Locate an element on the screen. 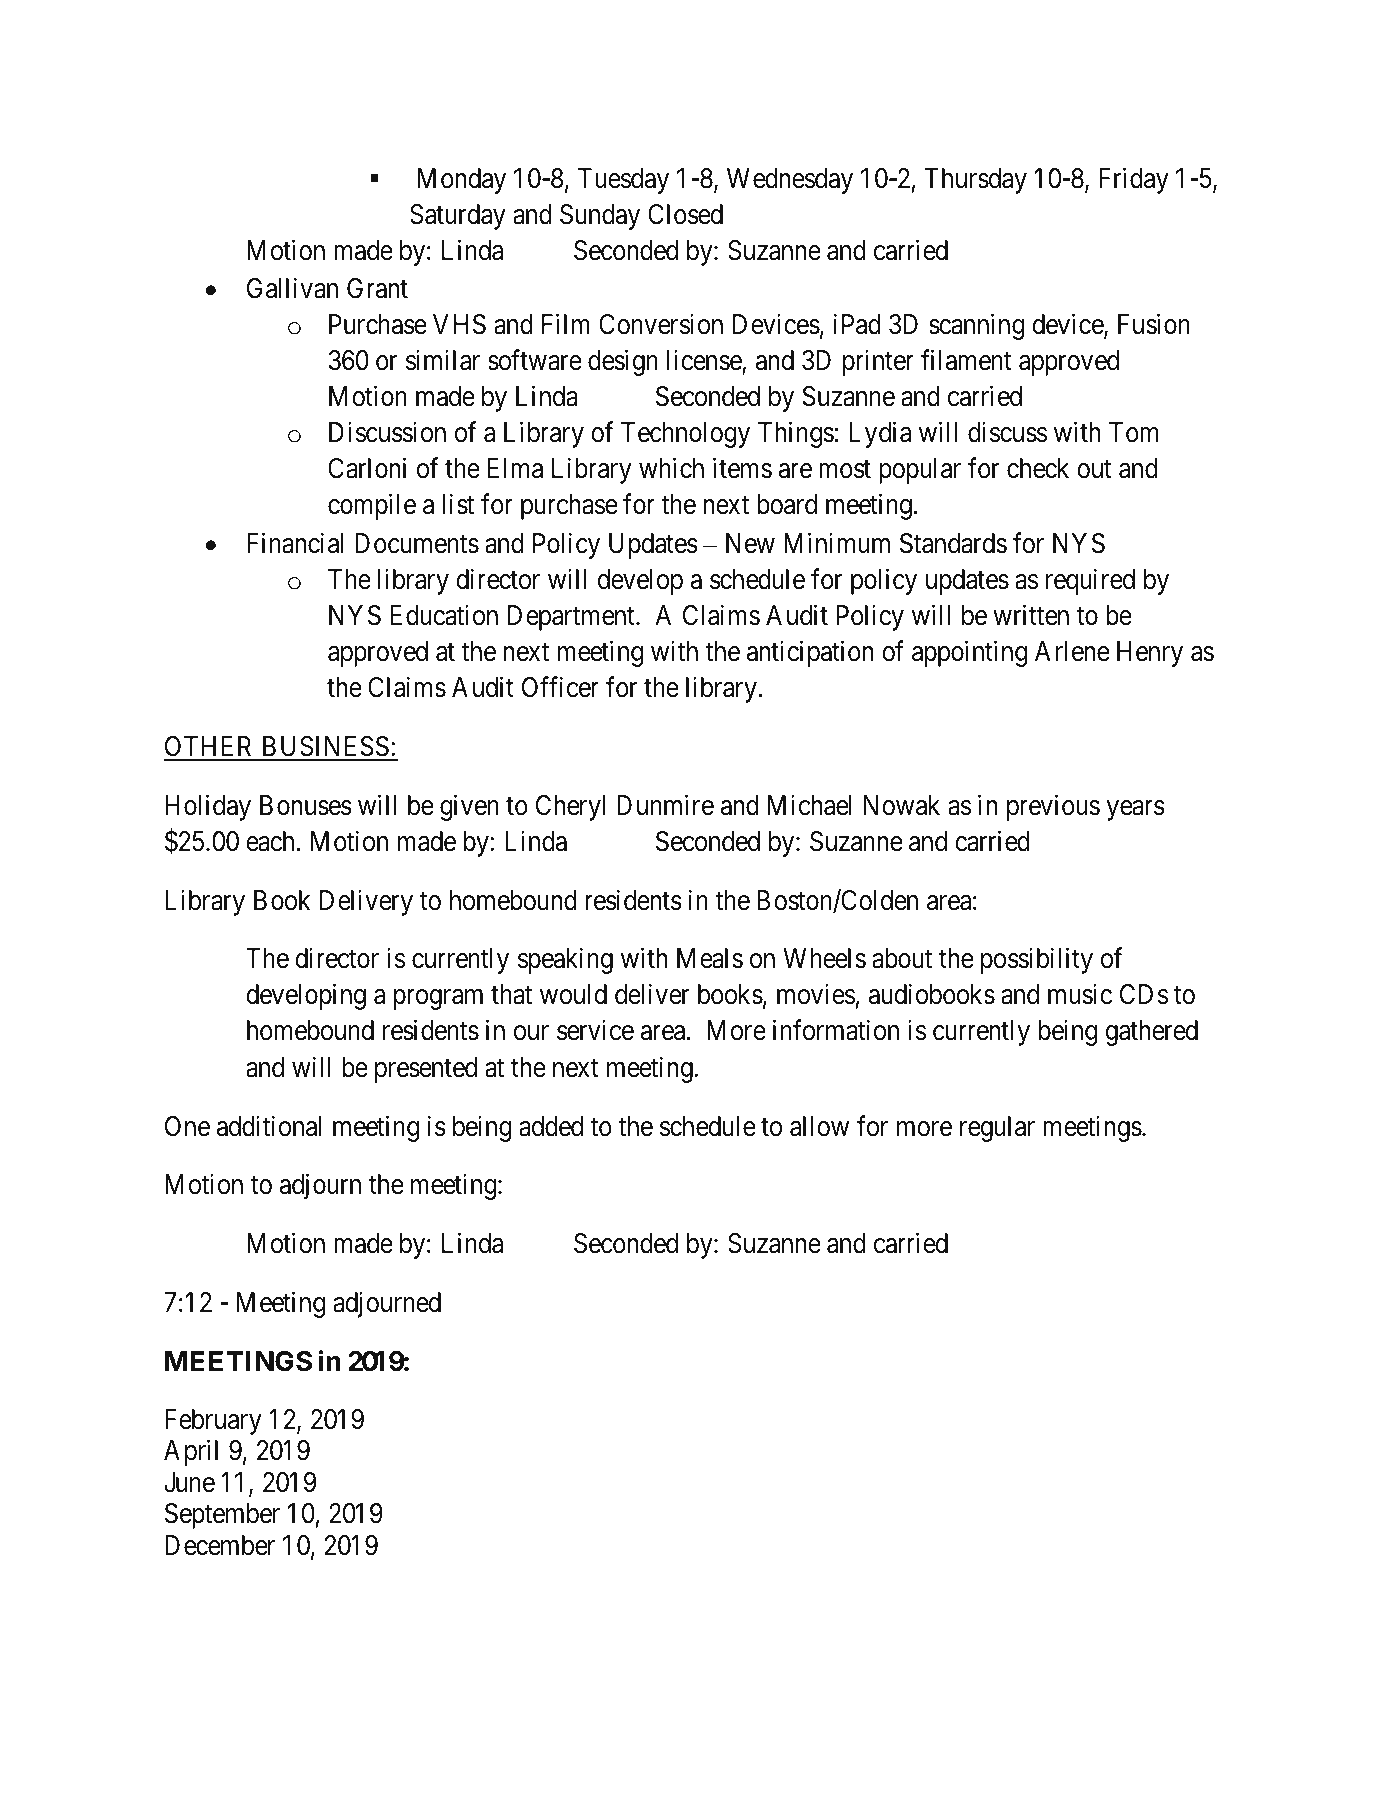  additional is located at coordinates (269, 1126).
